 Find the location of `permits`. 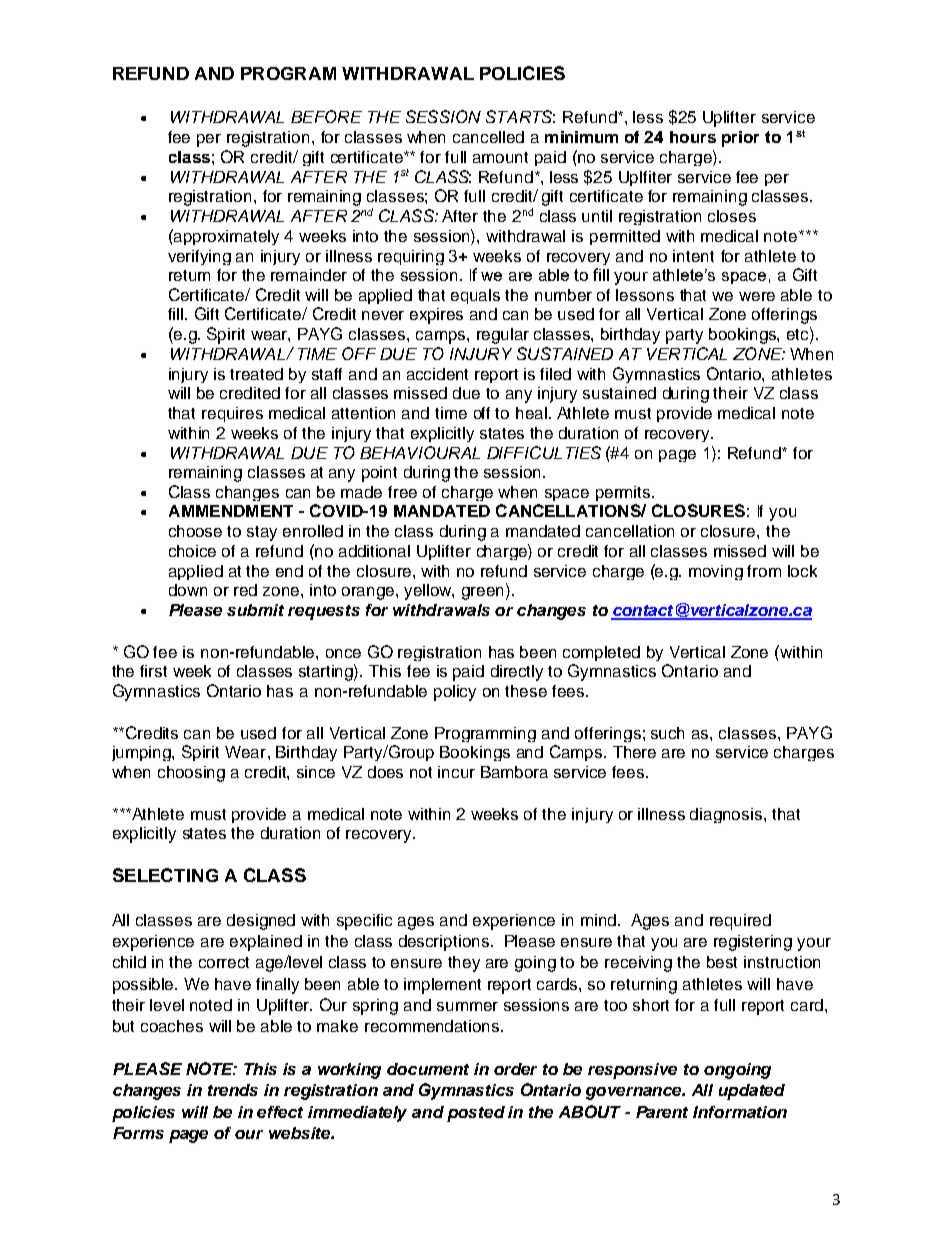

permits is located at coordinates (624, 493).
